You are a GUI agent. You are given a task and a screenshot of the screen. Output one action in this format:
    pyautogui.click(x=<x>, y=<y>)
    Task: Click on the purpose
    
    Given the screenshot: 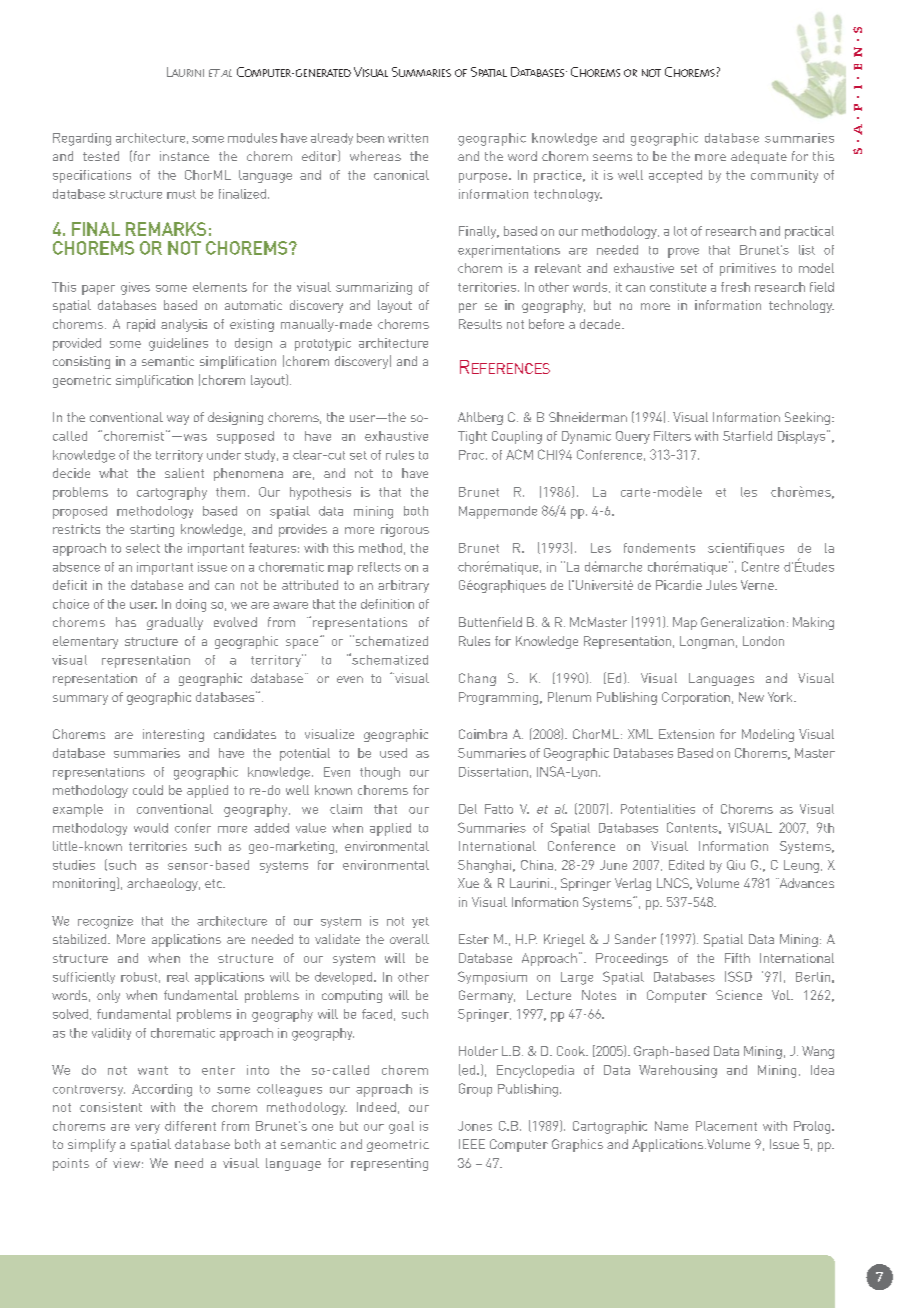 What is the action you would take?
    pyautogui.click(x=484, y=178)
